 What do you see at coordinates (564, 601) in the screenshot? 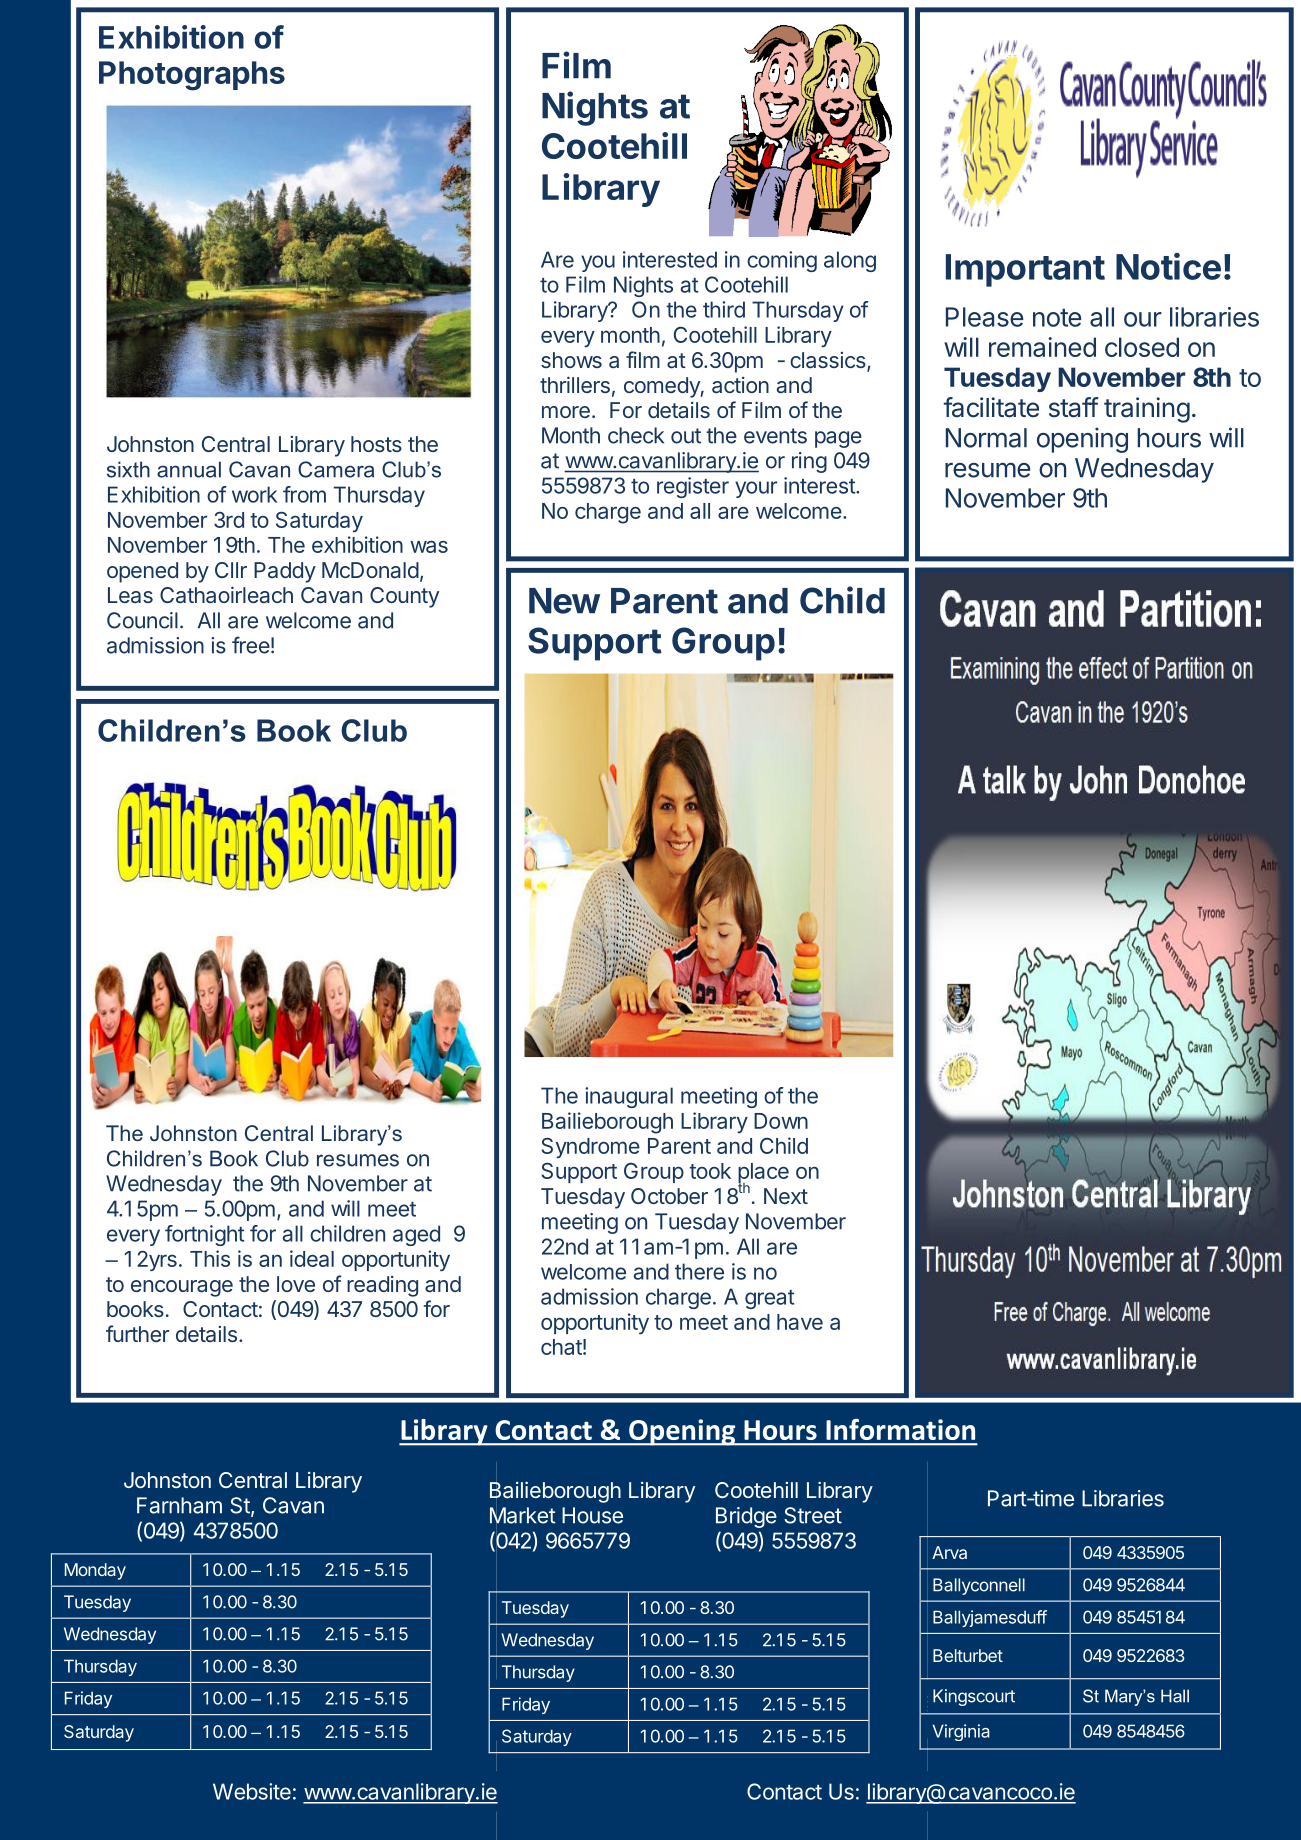
I see `New` at bounding box center [564, 601].
